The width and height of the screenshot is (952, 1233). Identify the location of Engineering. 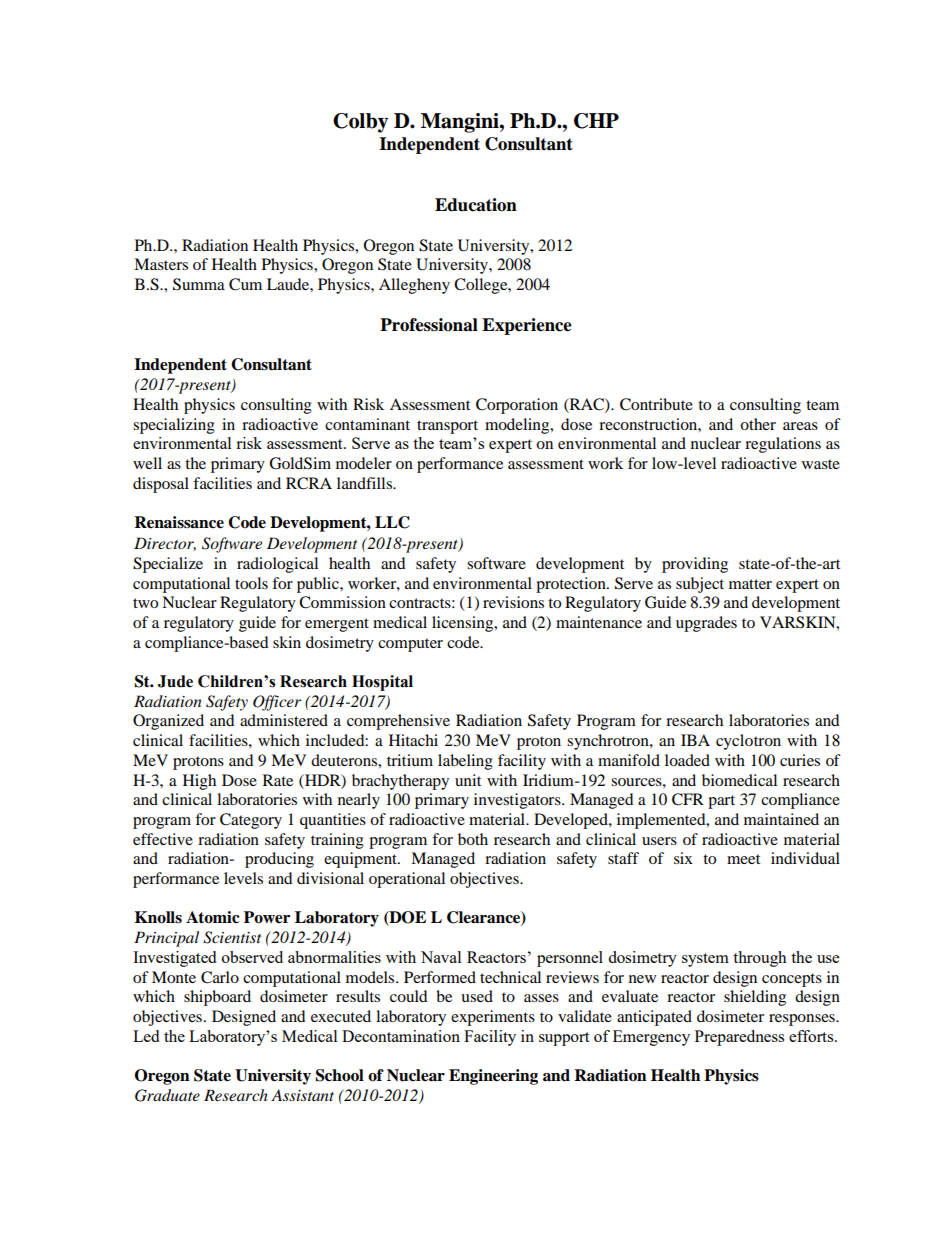
(493, 1077).
